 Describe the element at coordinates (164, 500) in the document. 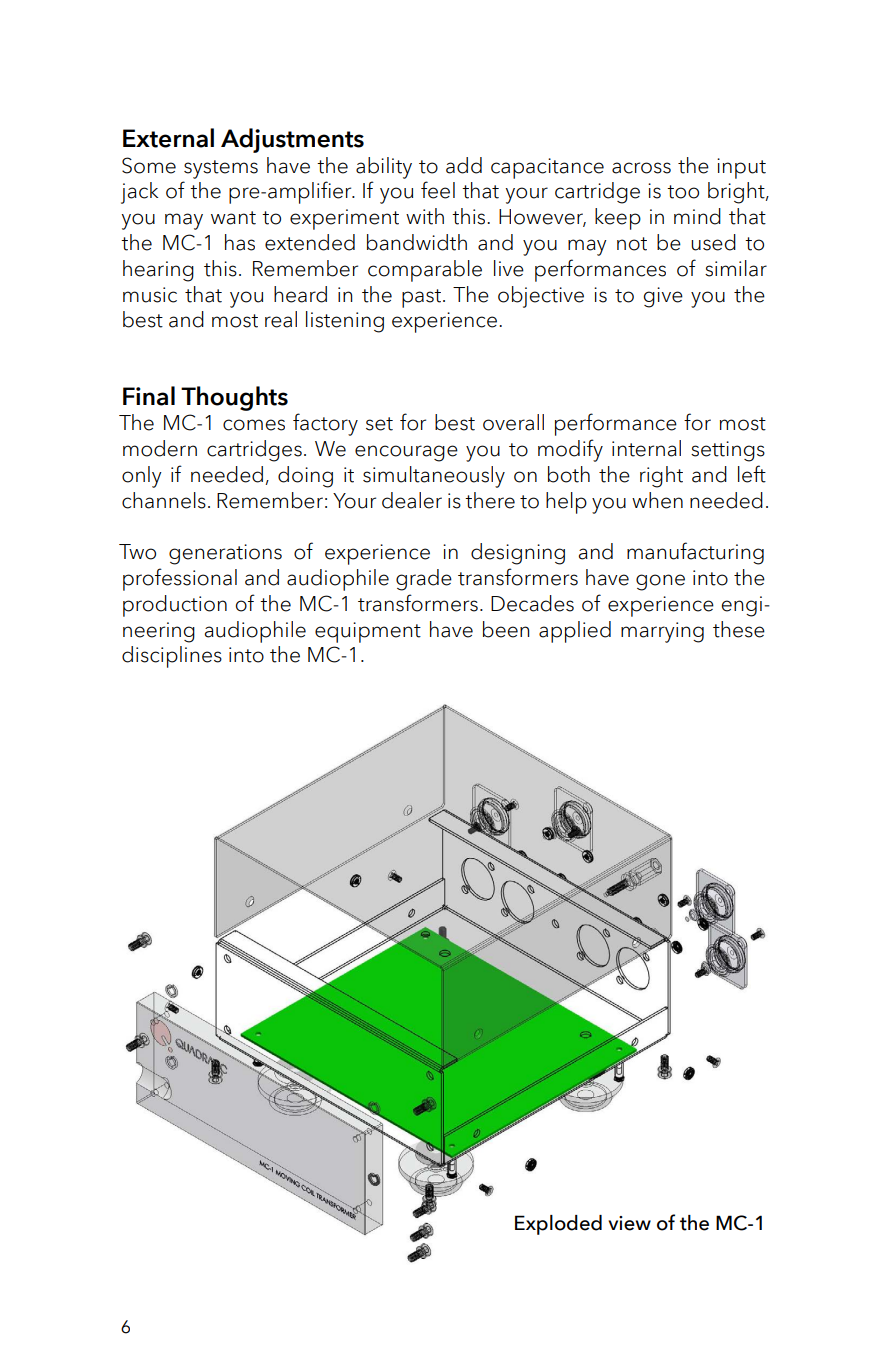

I see `channels` at that location.
